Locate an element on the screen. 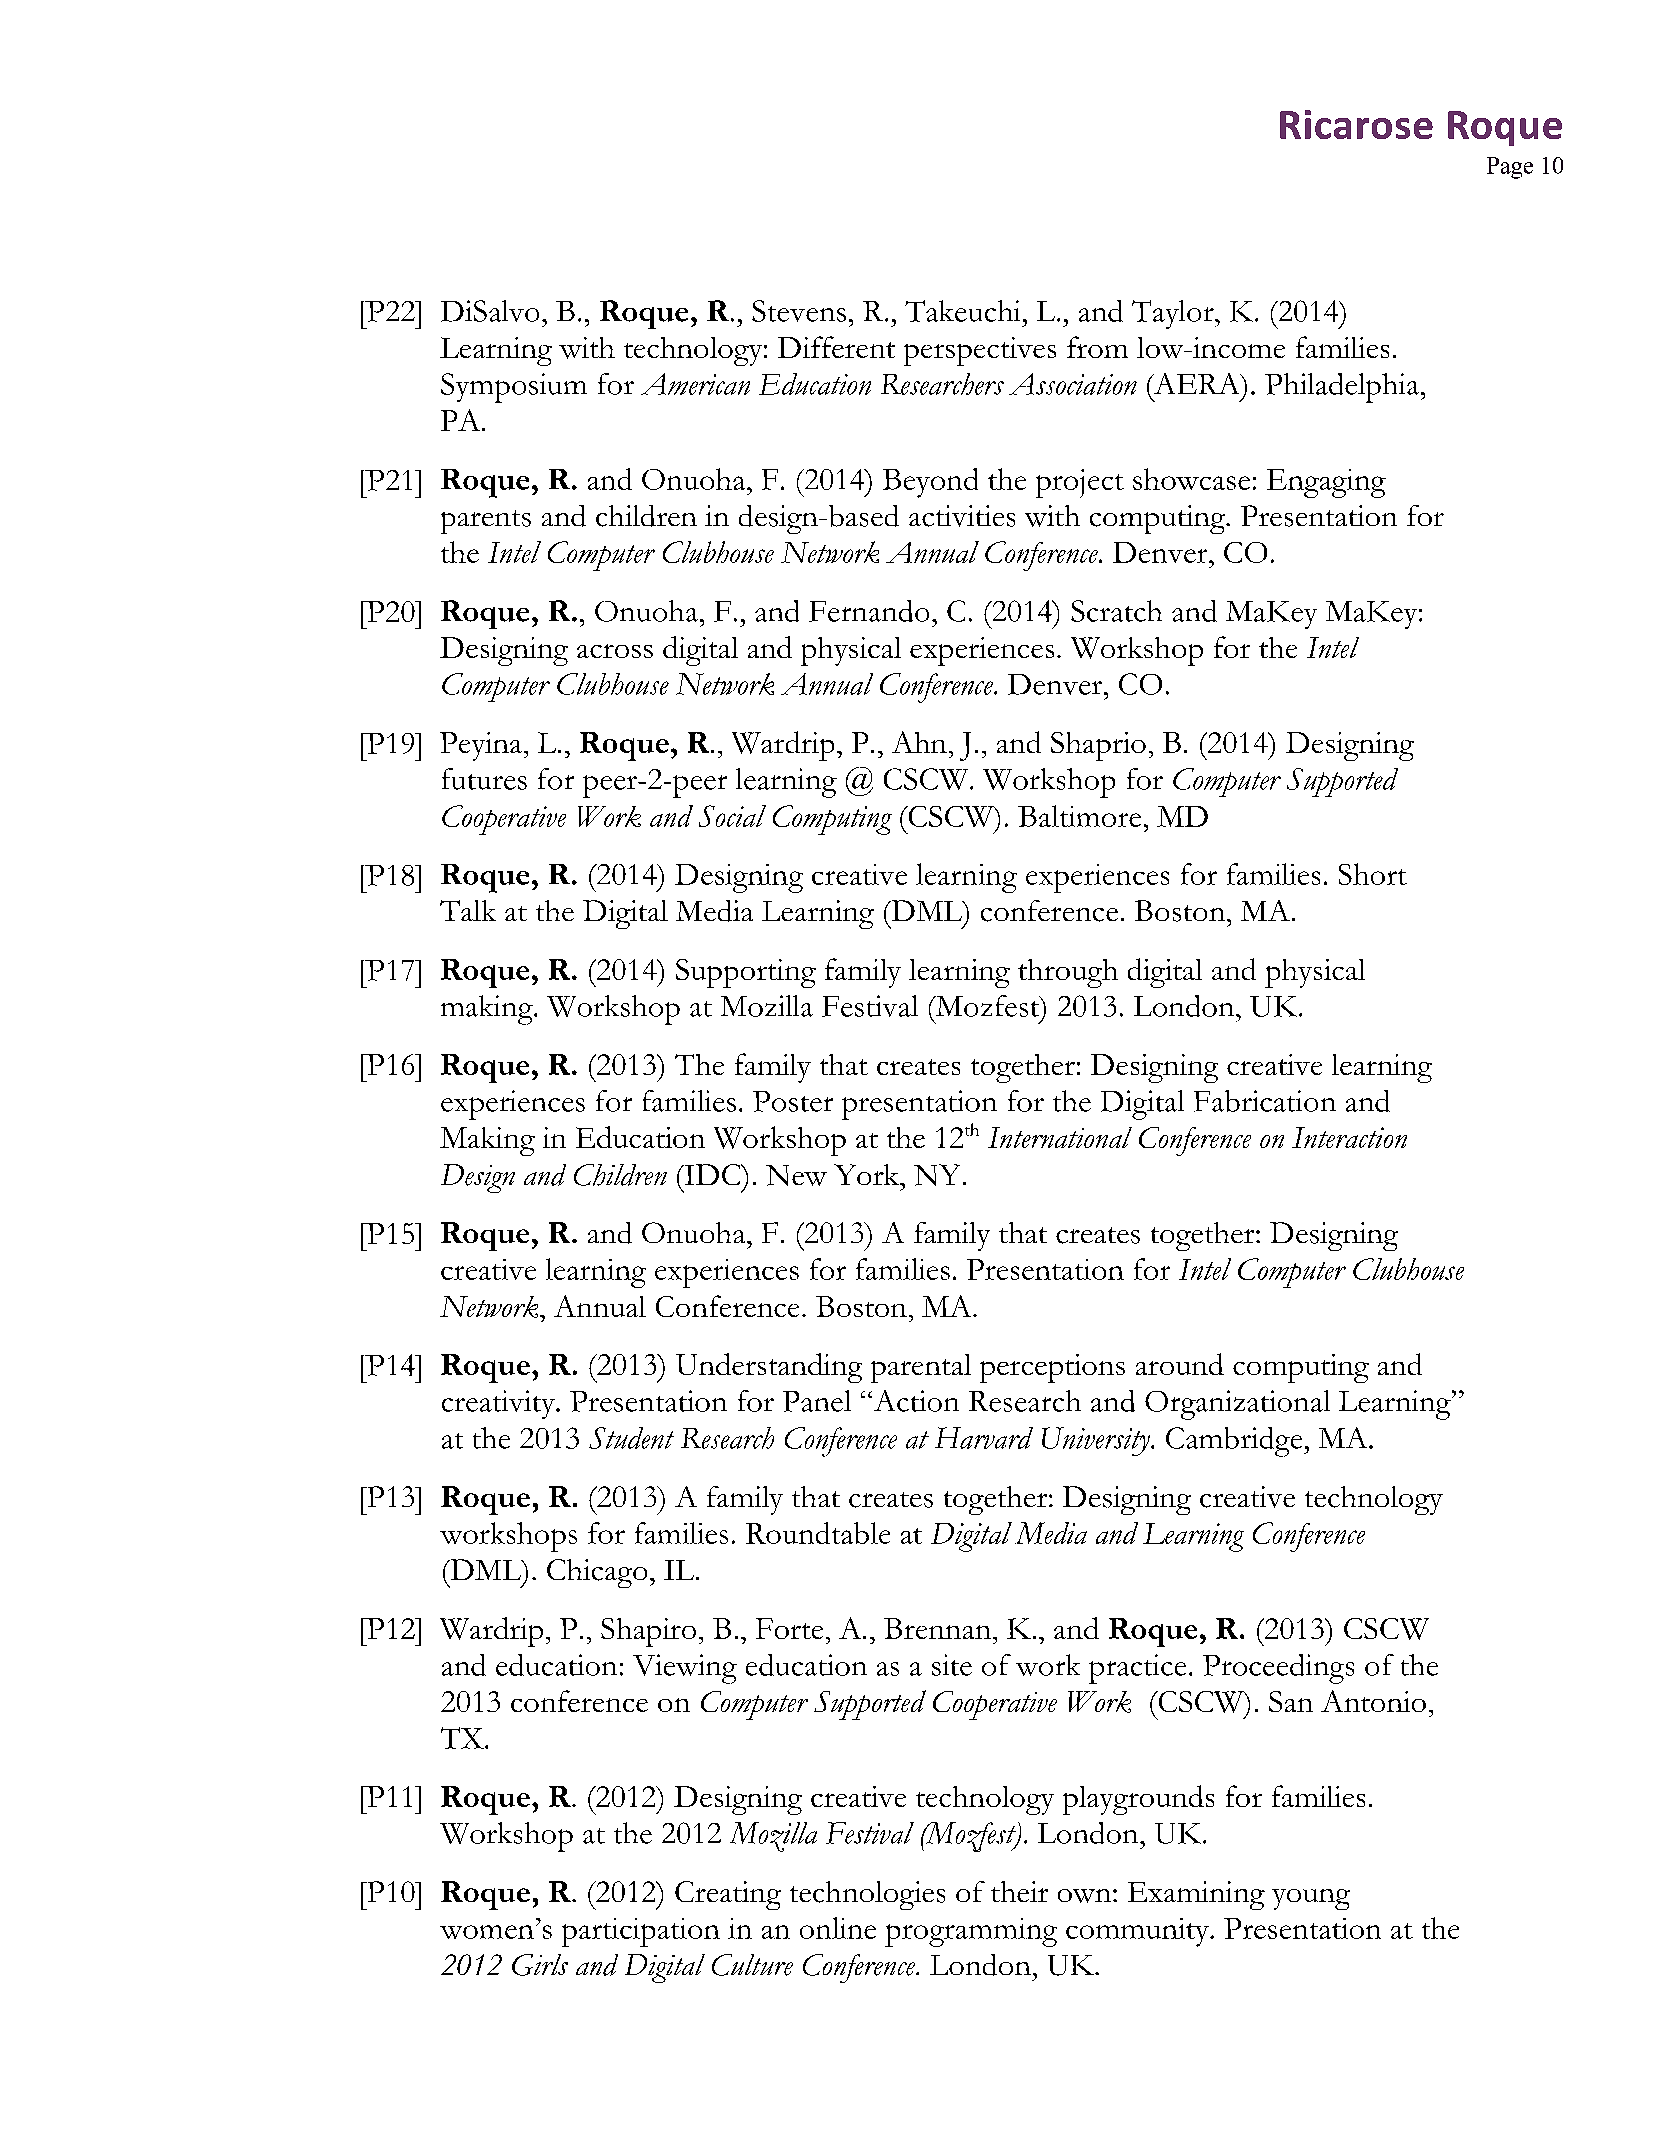  Page is located at coordinates (1510, 168).
